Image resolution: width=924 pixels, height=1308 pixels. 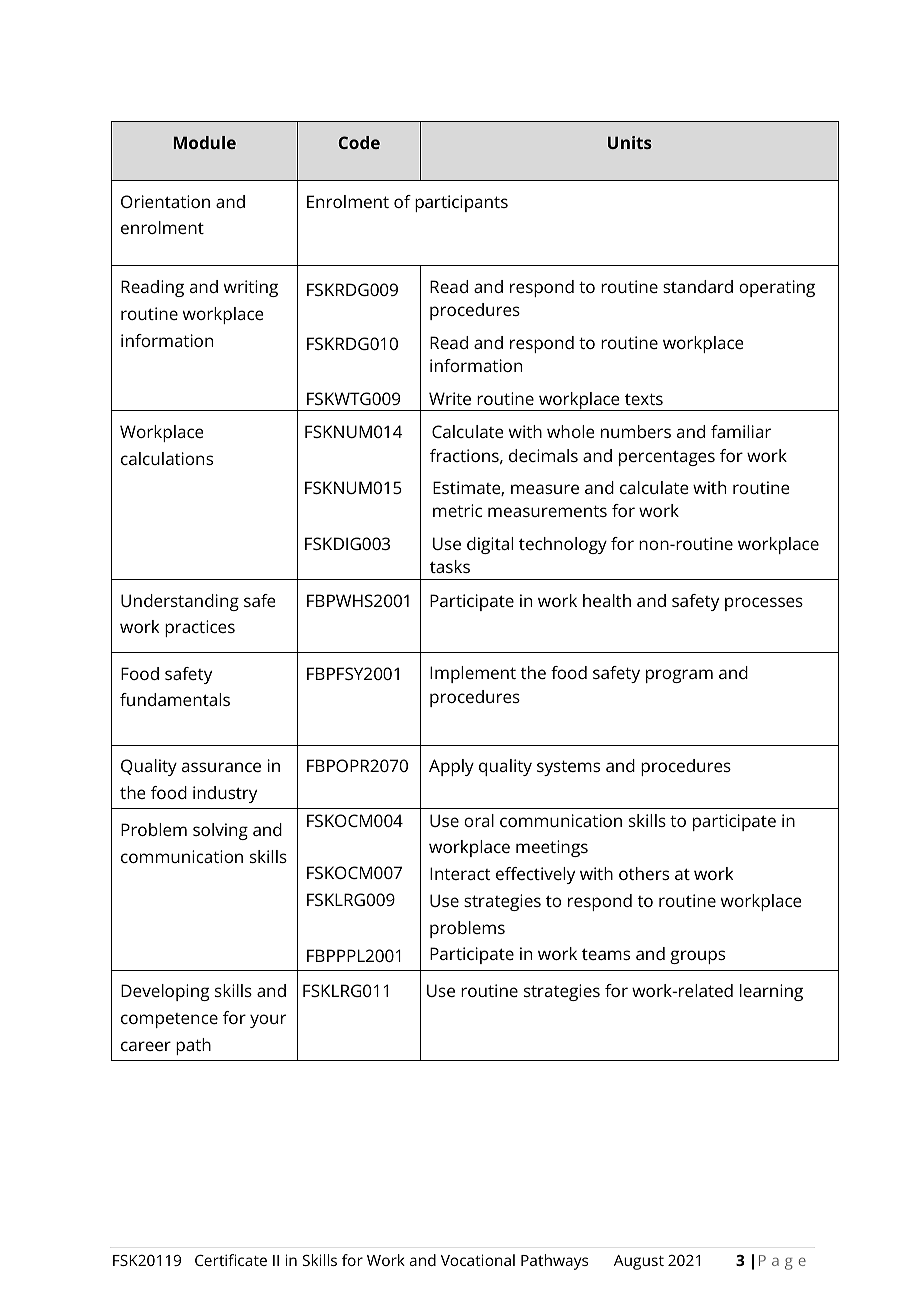 I want to click on Units, so click(x=630, y=142).
